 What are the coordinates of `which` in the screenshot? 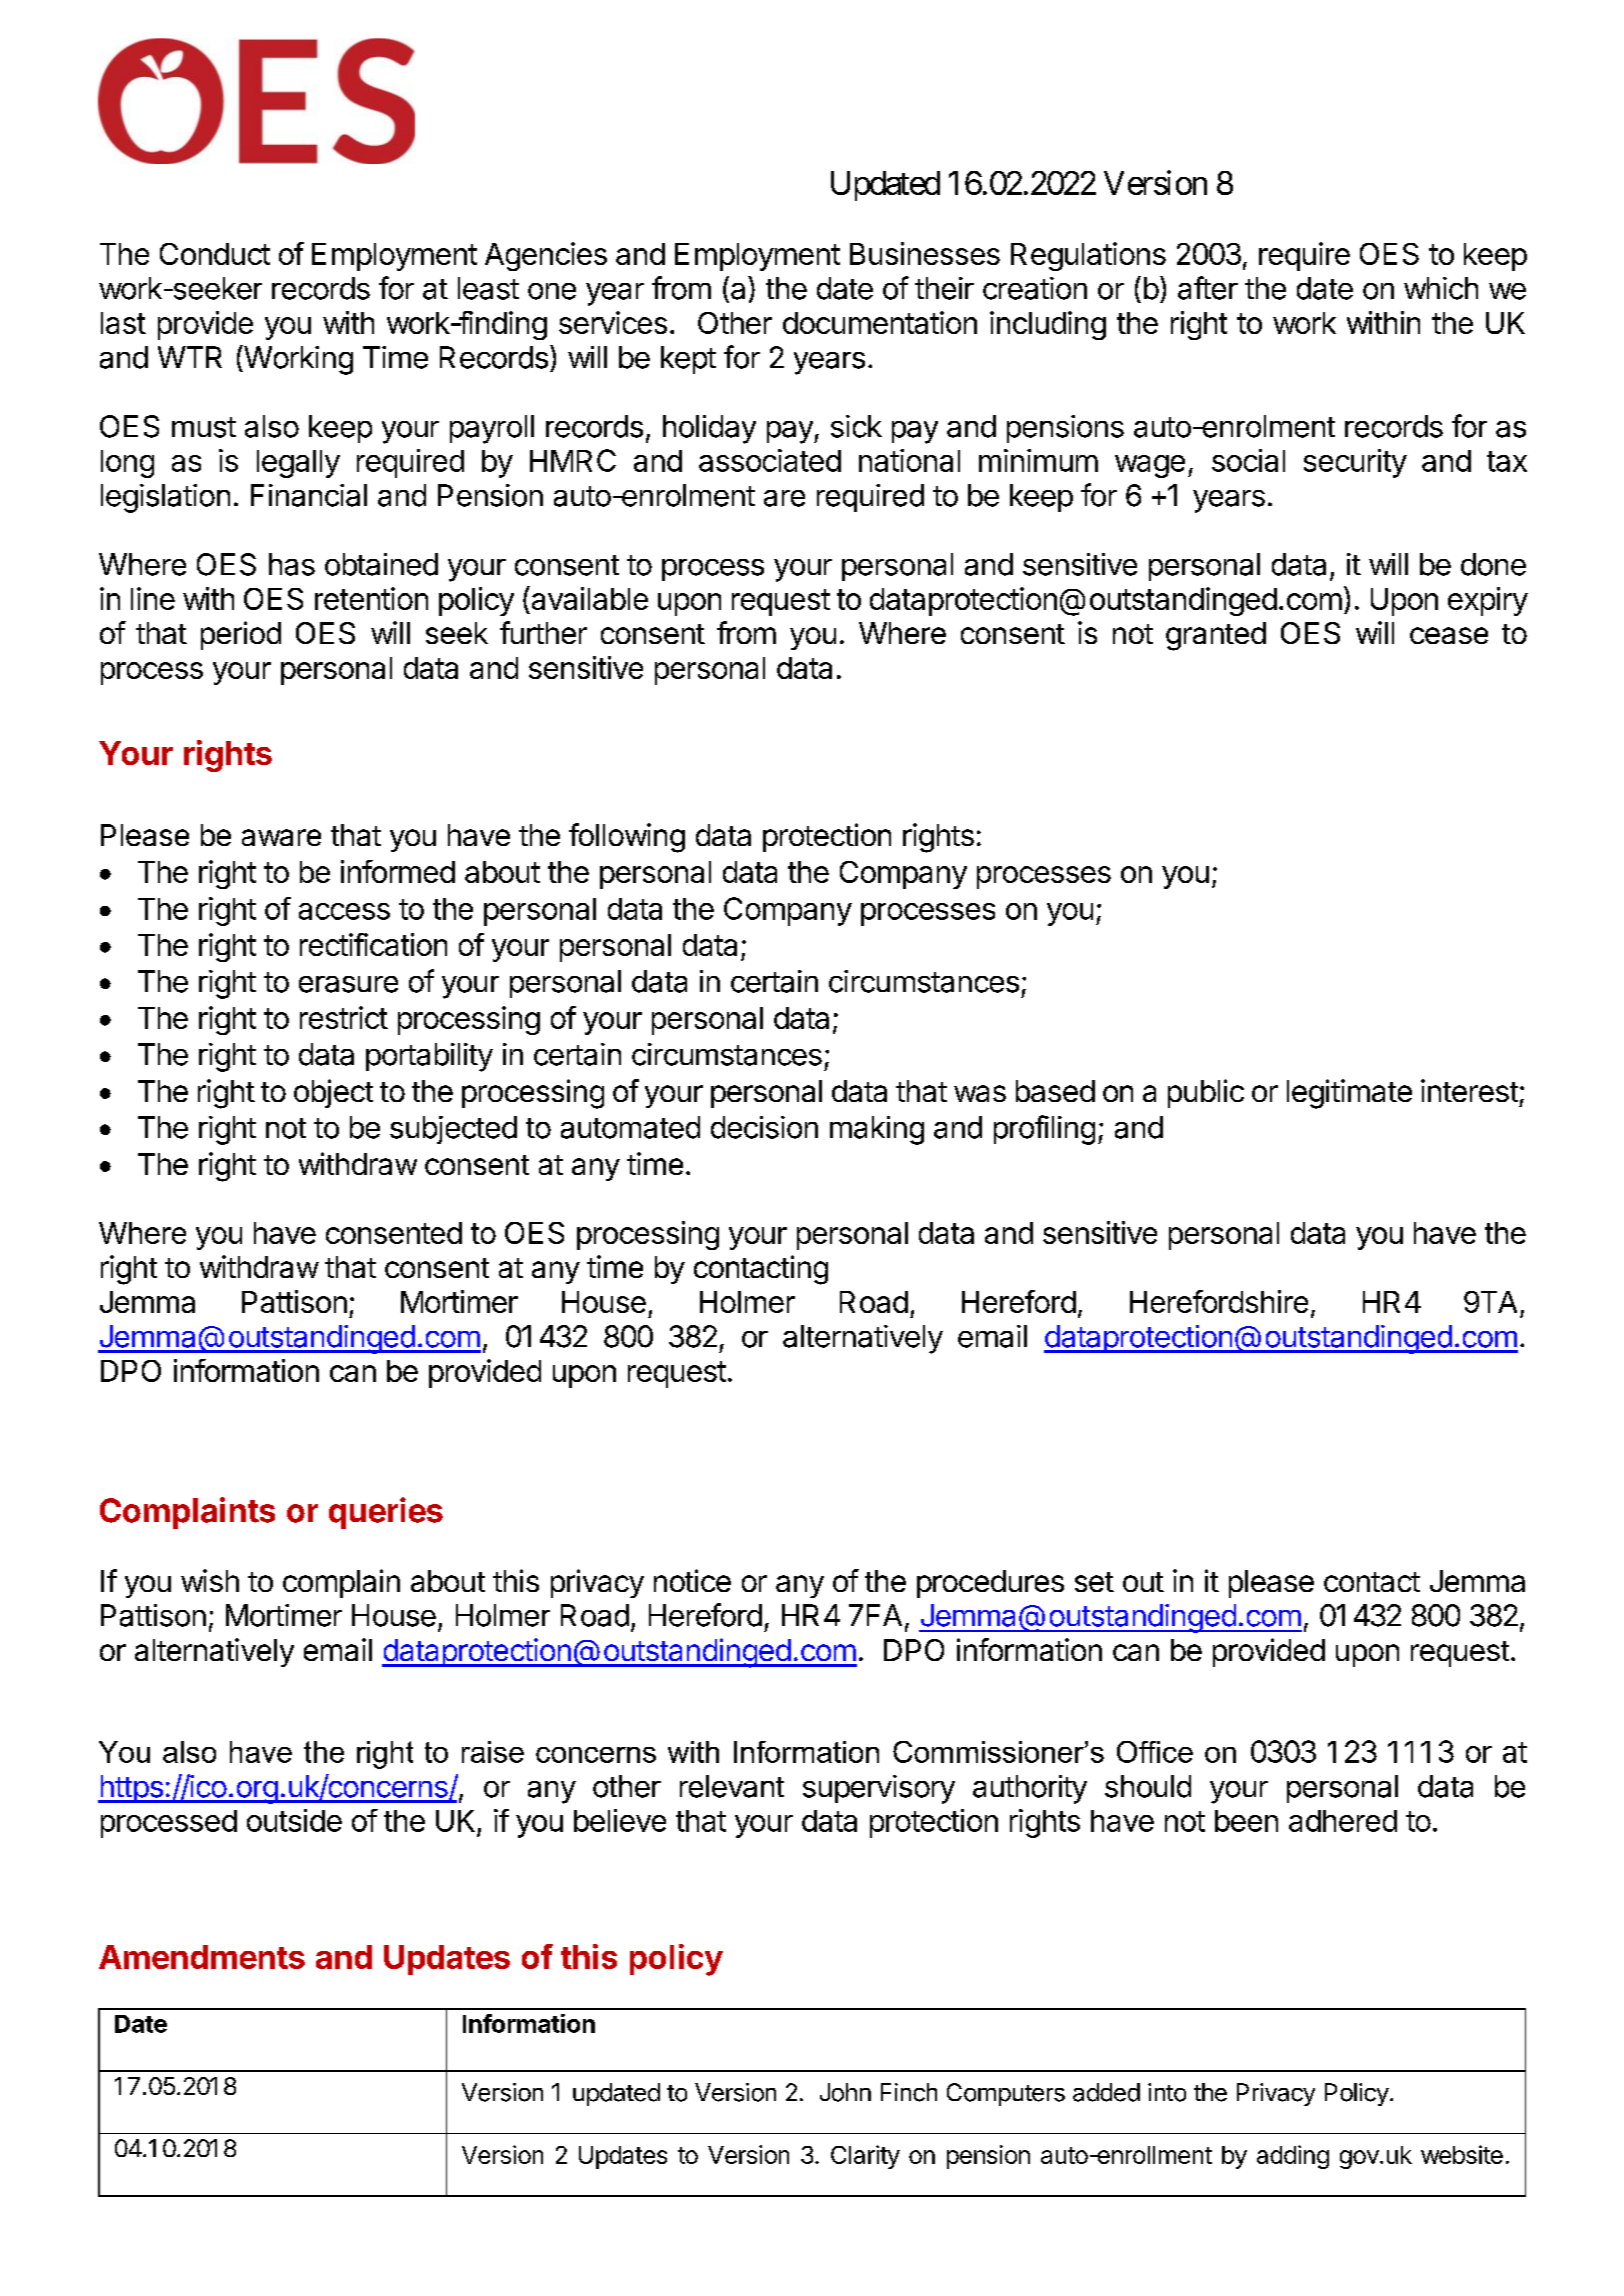 It's located at (1441, 288).
